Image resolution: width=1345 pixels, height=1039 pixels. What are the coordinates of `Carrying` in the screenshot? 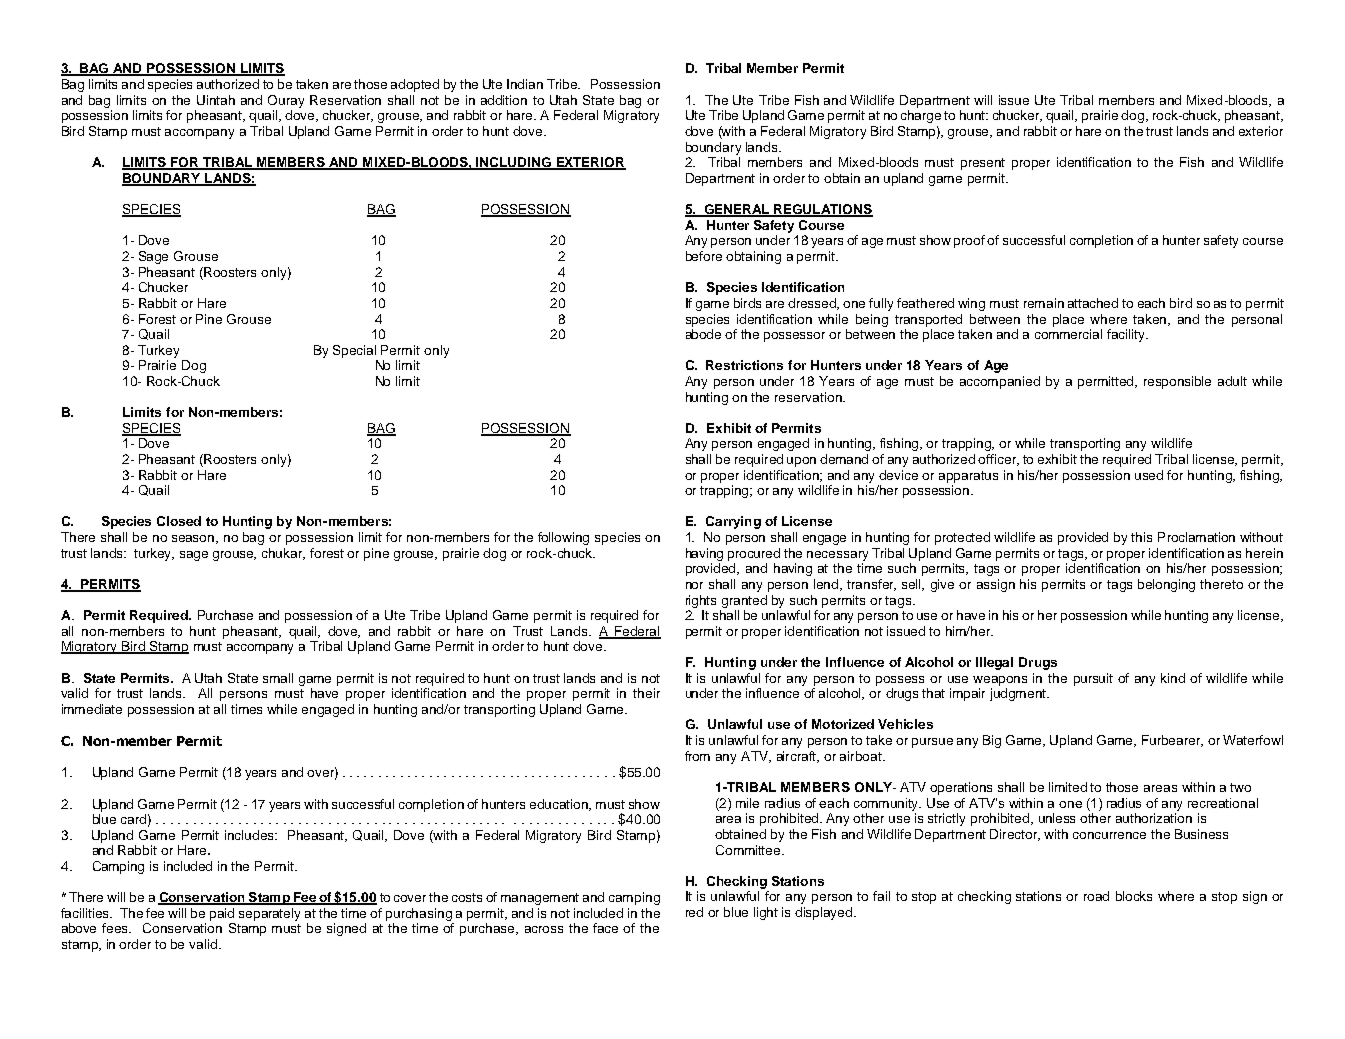 It's located at (733, 522).
